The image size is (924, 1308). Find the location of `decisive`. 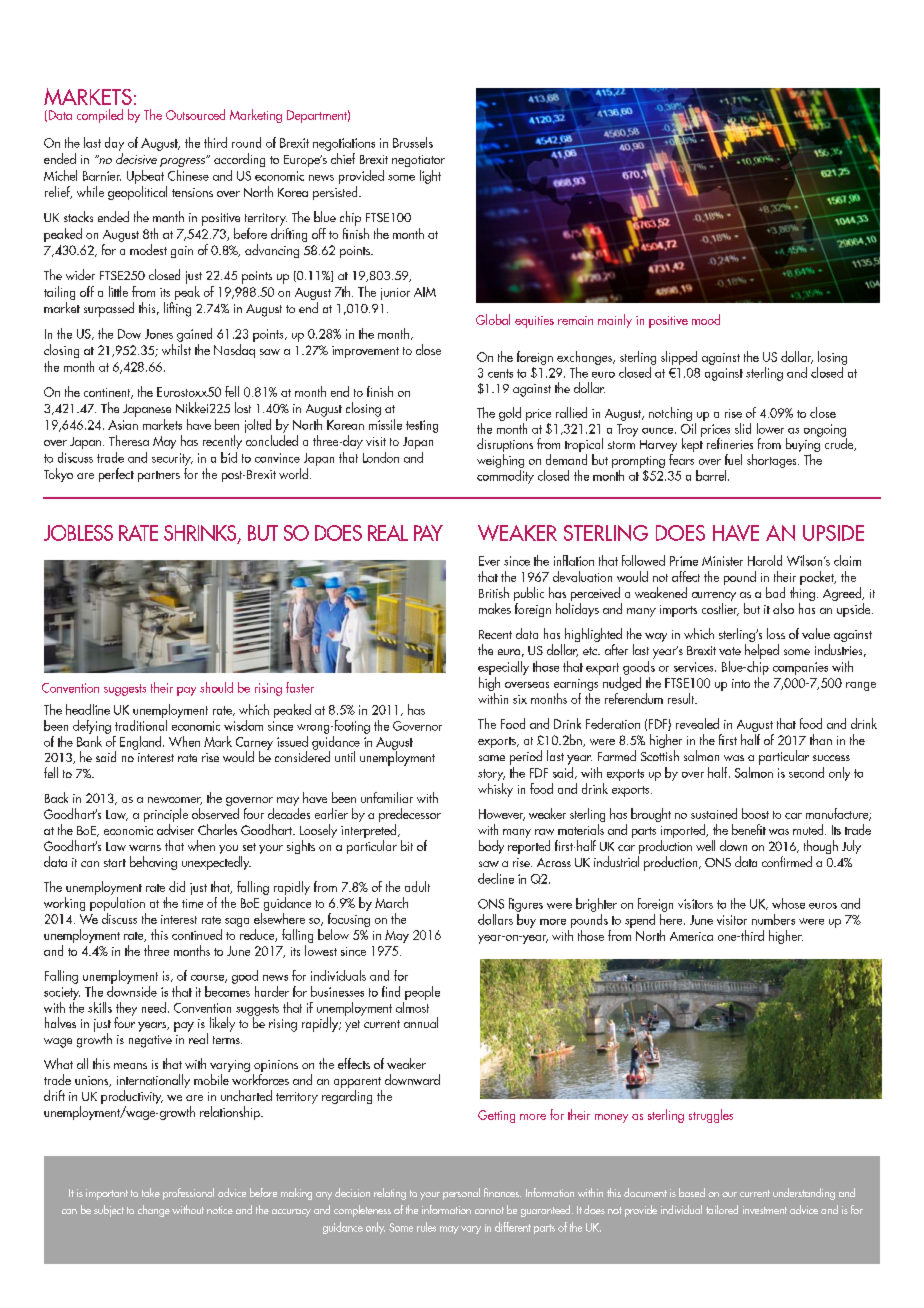

decisive is located at coordinates (136, 158).
